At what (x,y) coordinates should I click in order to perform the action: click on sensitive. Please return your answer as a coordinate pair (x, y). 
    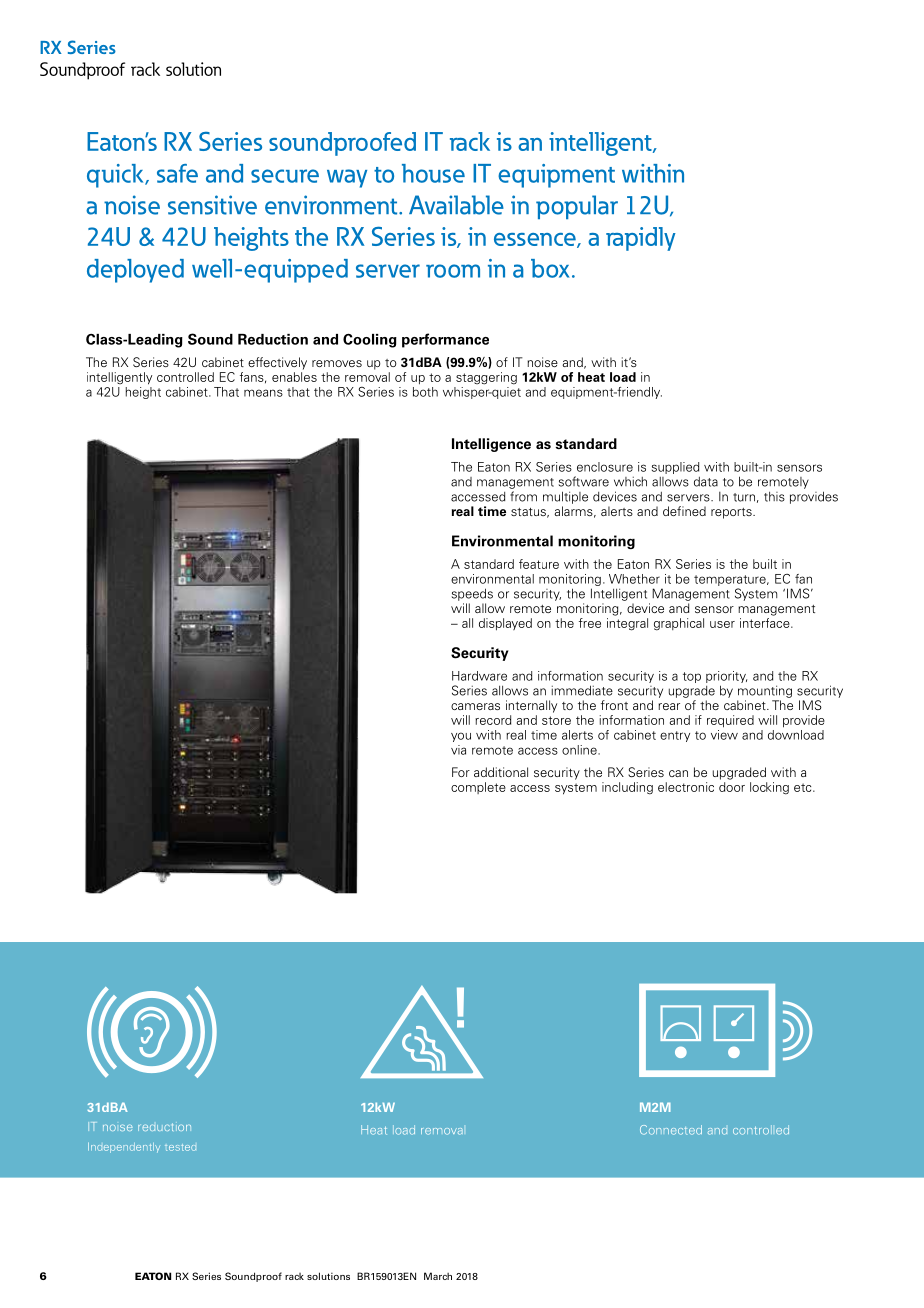
    Looking at the image, I should click on (212, 205).
